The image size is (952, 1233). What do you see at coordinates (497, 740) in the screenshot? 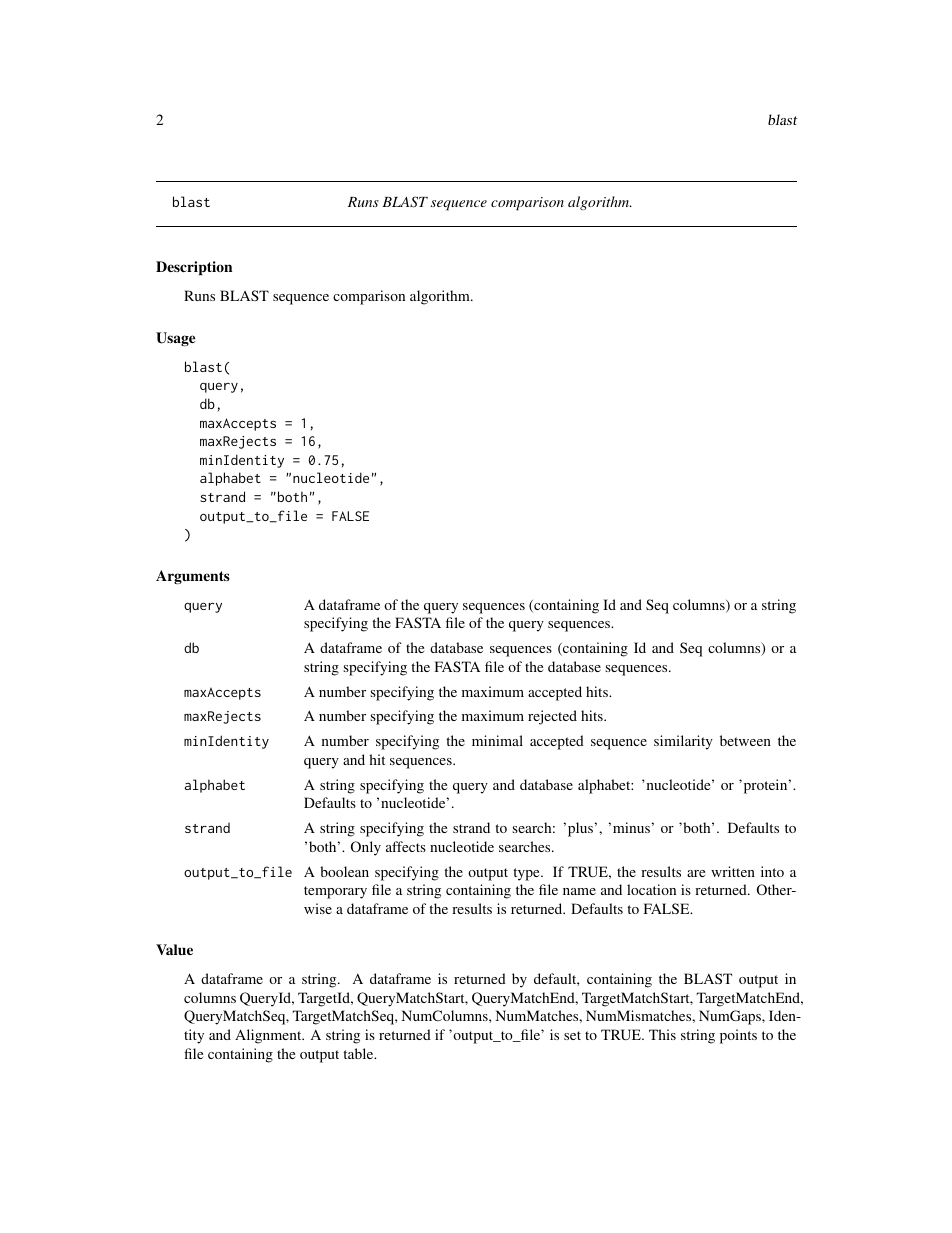
I see `minimal` at bounding box center [497, 740].
